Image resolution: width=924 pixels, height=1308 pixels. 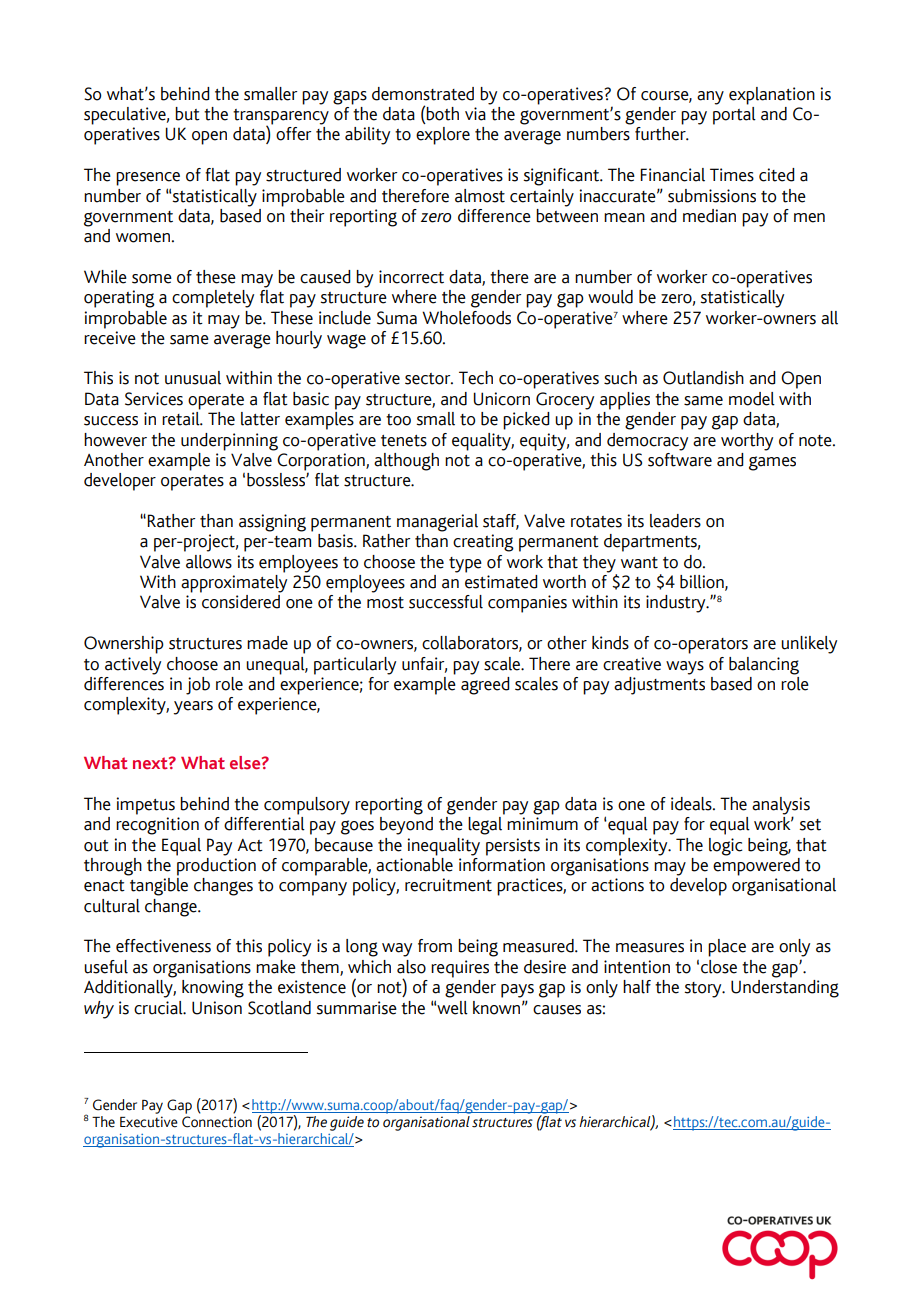 What do you see at coordinates (443, 136) in the screenshot?
I see `explore` at bounding box center [443, 136].
